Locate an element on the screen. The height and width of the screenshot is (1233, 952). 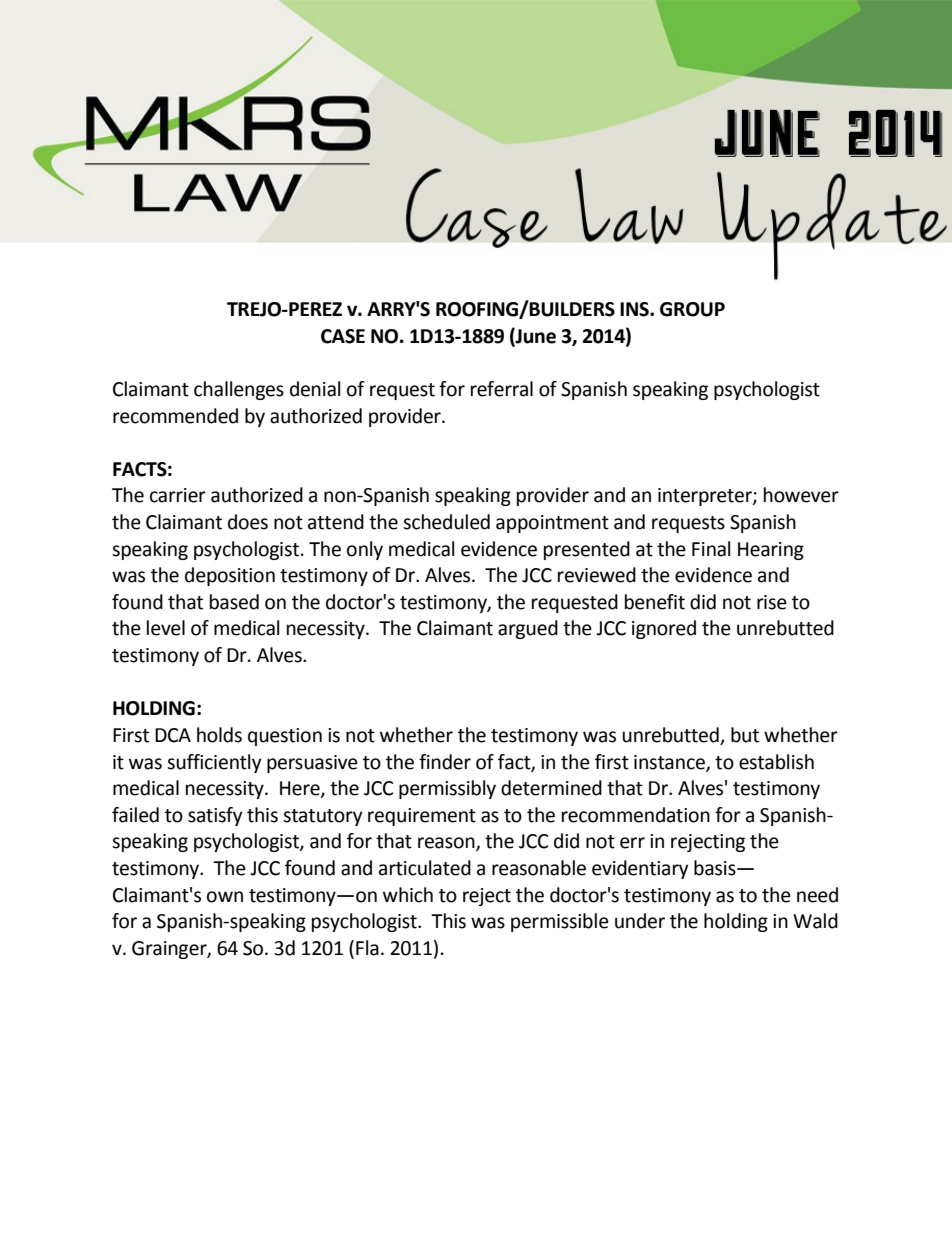
carrier is located at coordinates (178, 495).
